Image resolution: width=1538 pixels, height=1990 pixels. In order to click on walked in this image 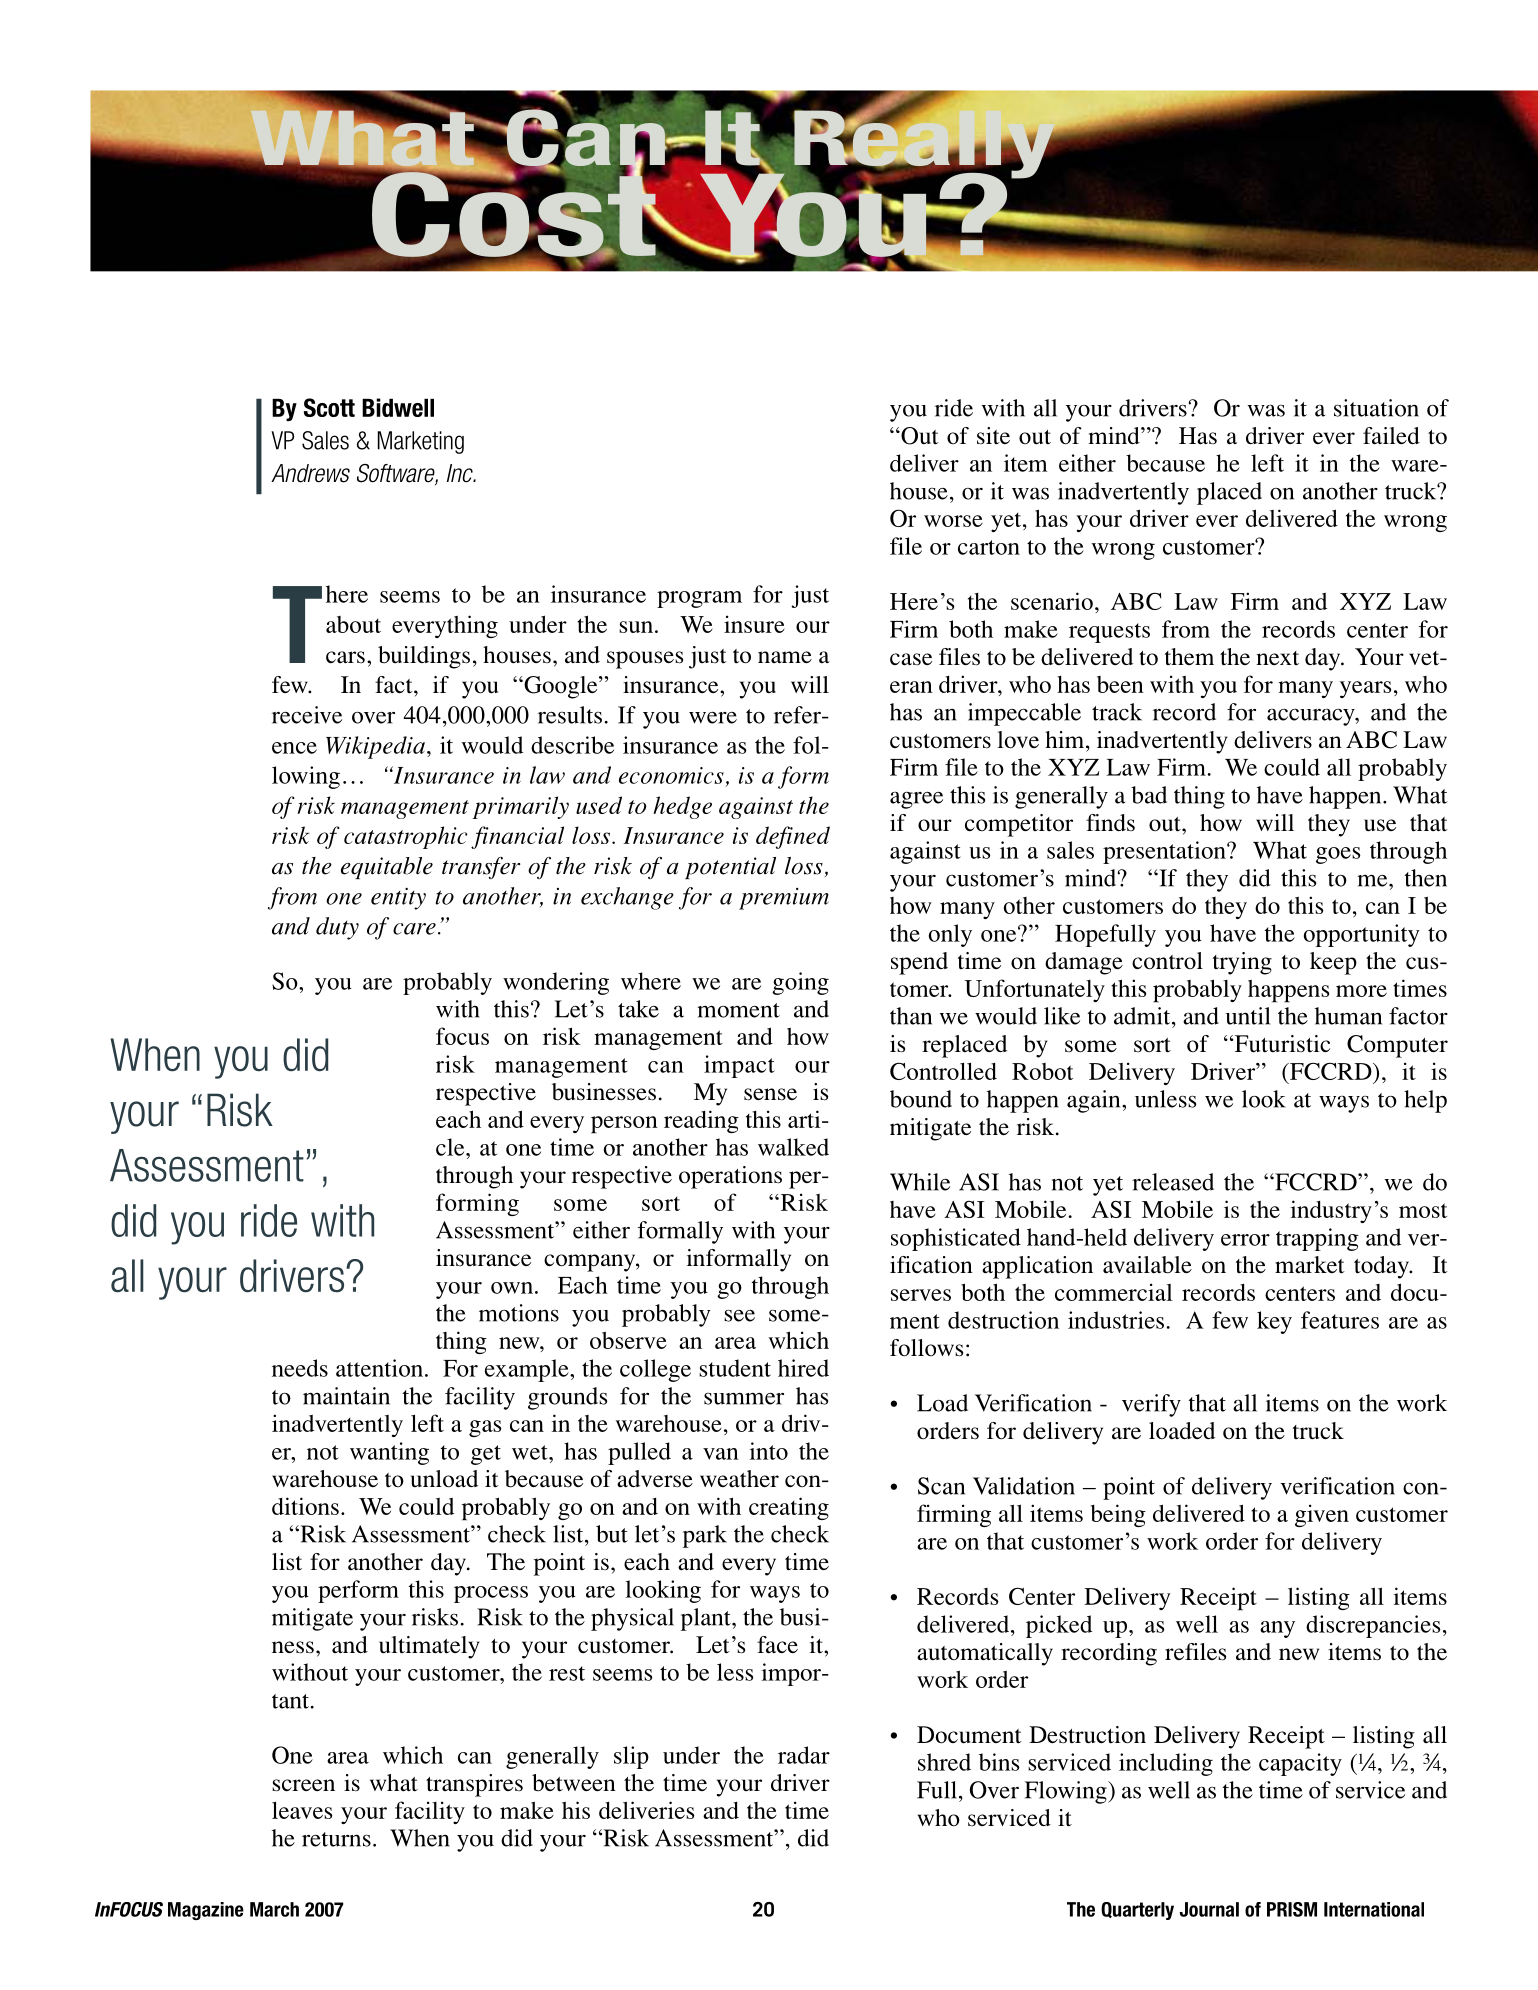, I will do `click(793, 1147)`.
